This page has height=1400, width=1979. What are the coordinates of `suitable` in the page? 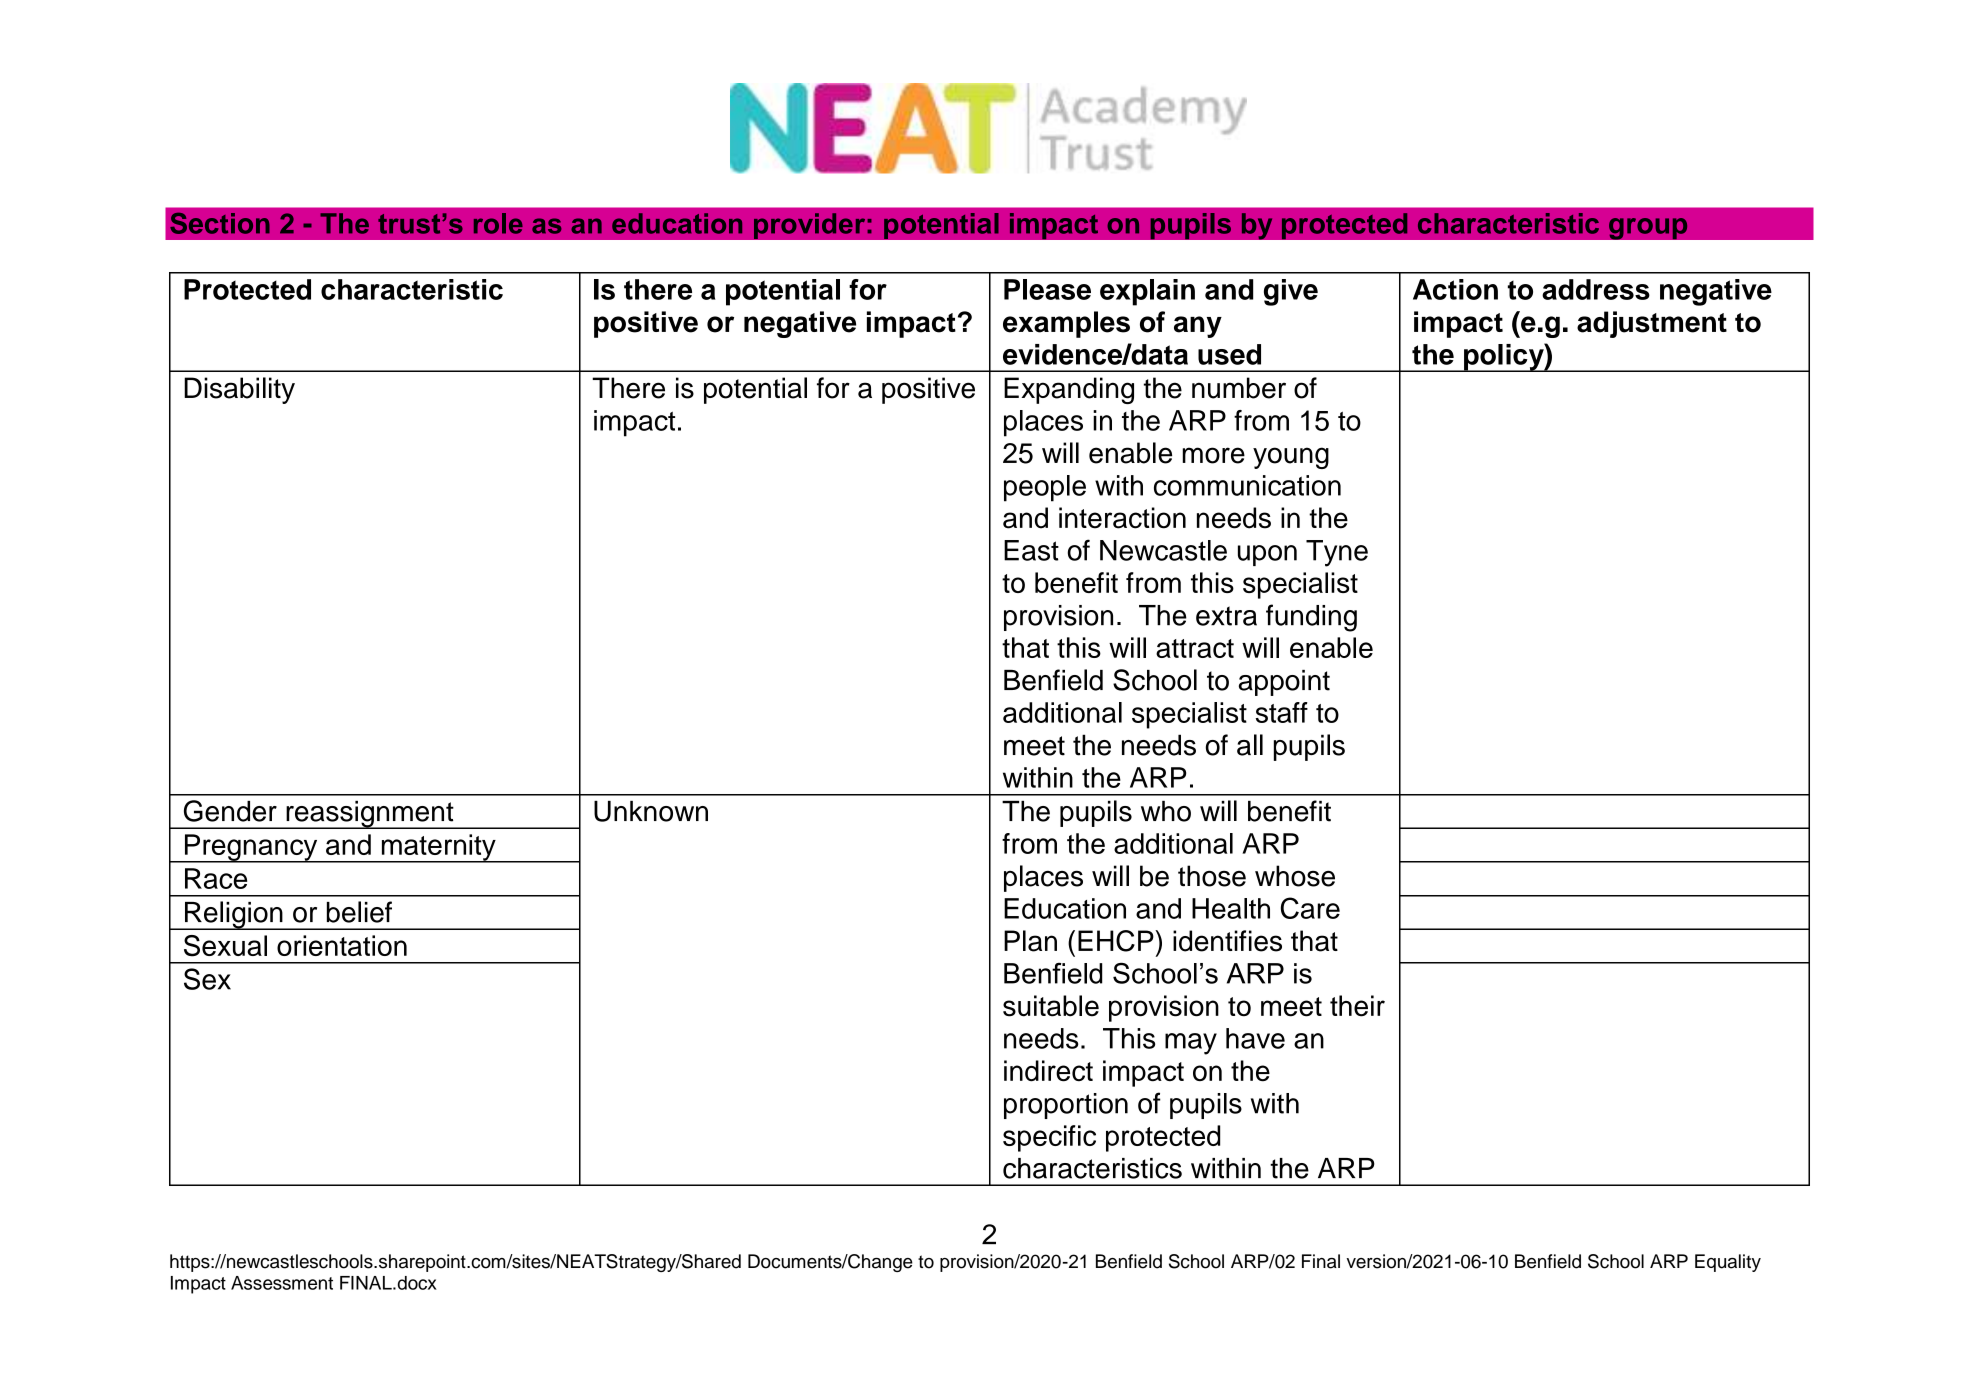 It's located at (1051, 1006).
